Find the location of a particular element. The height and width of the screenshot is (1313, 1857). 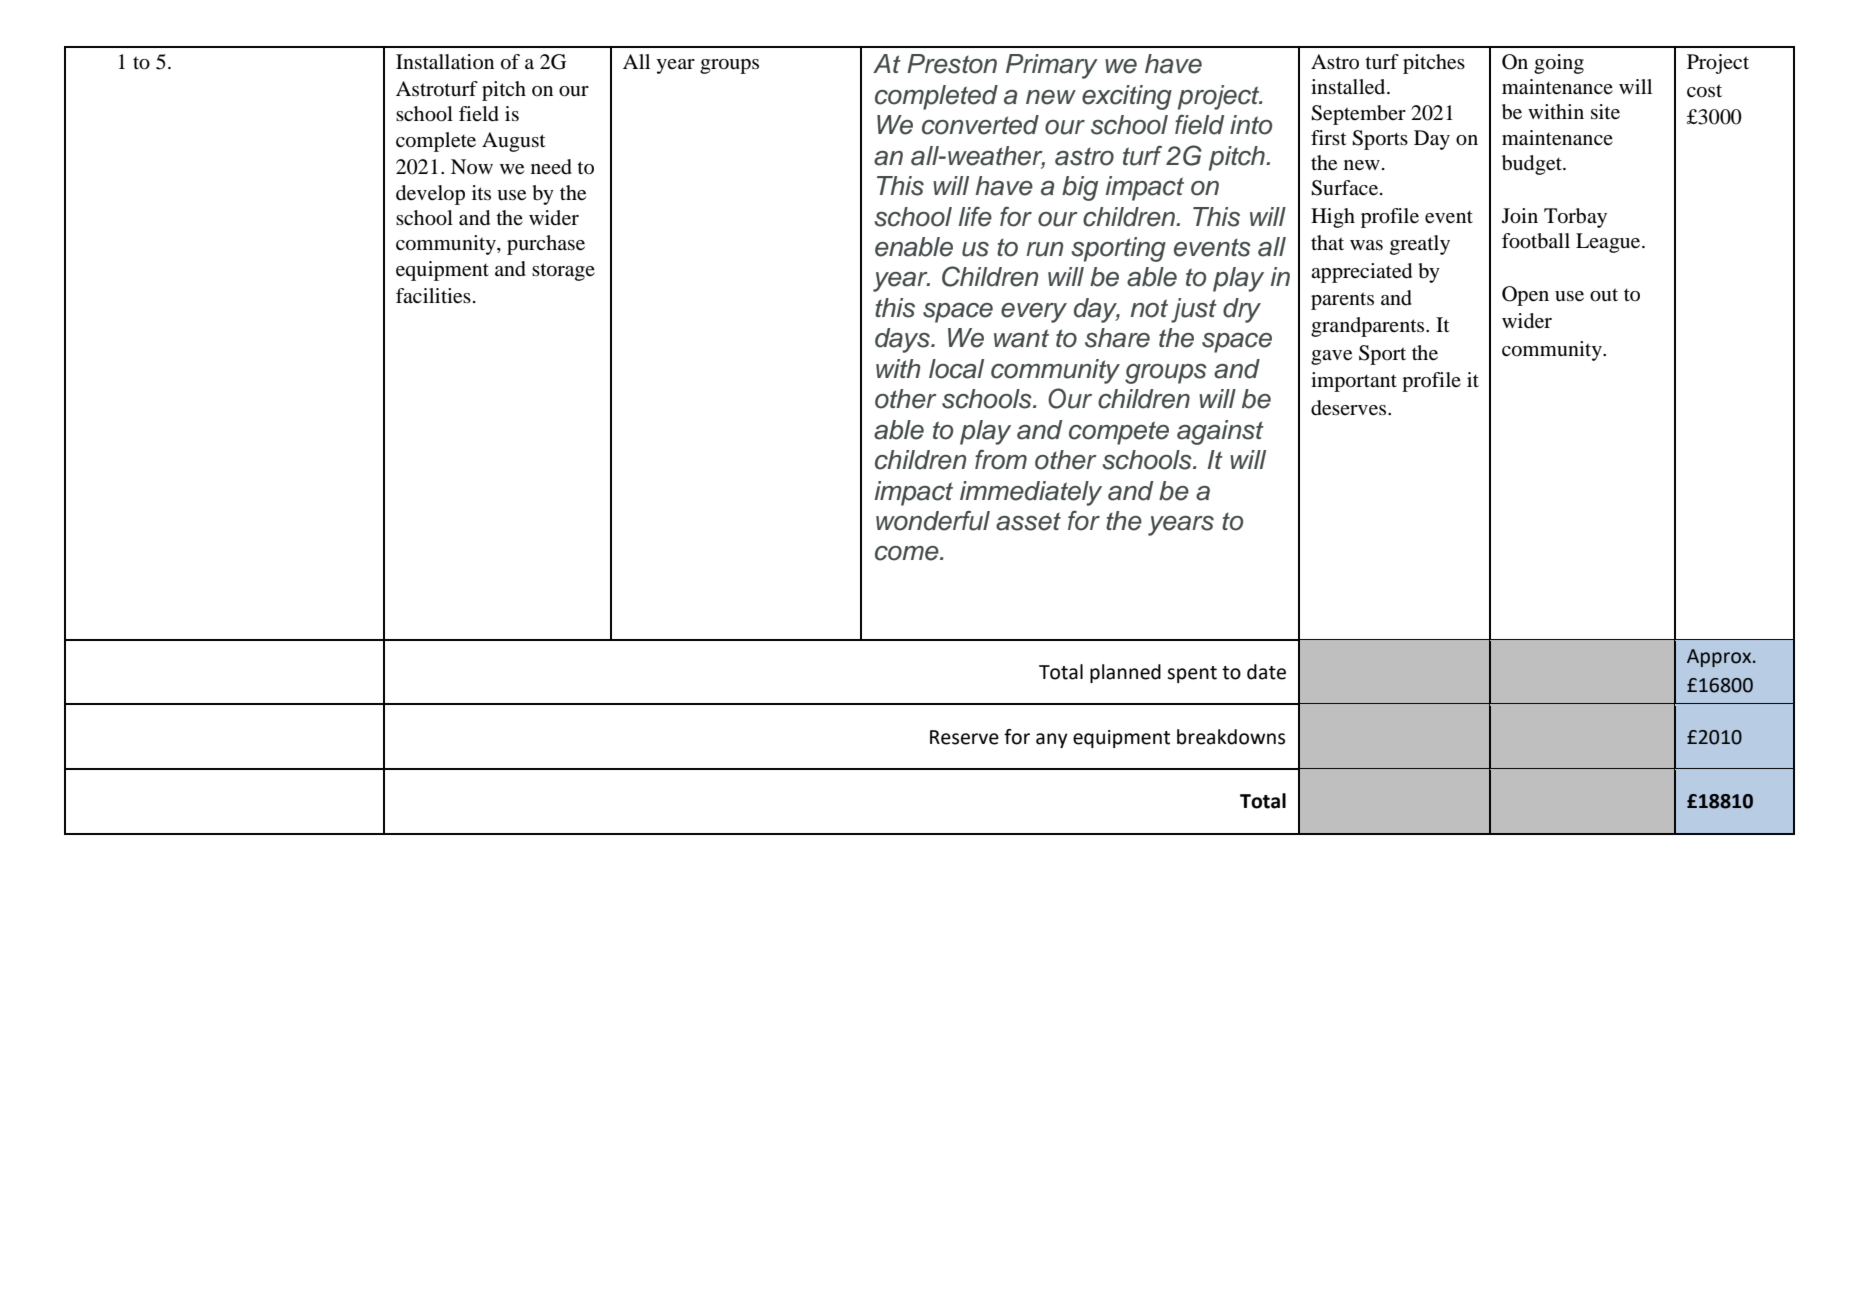

local is located at coordinates (956, 369).
